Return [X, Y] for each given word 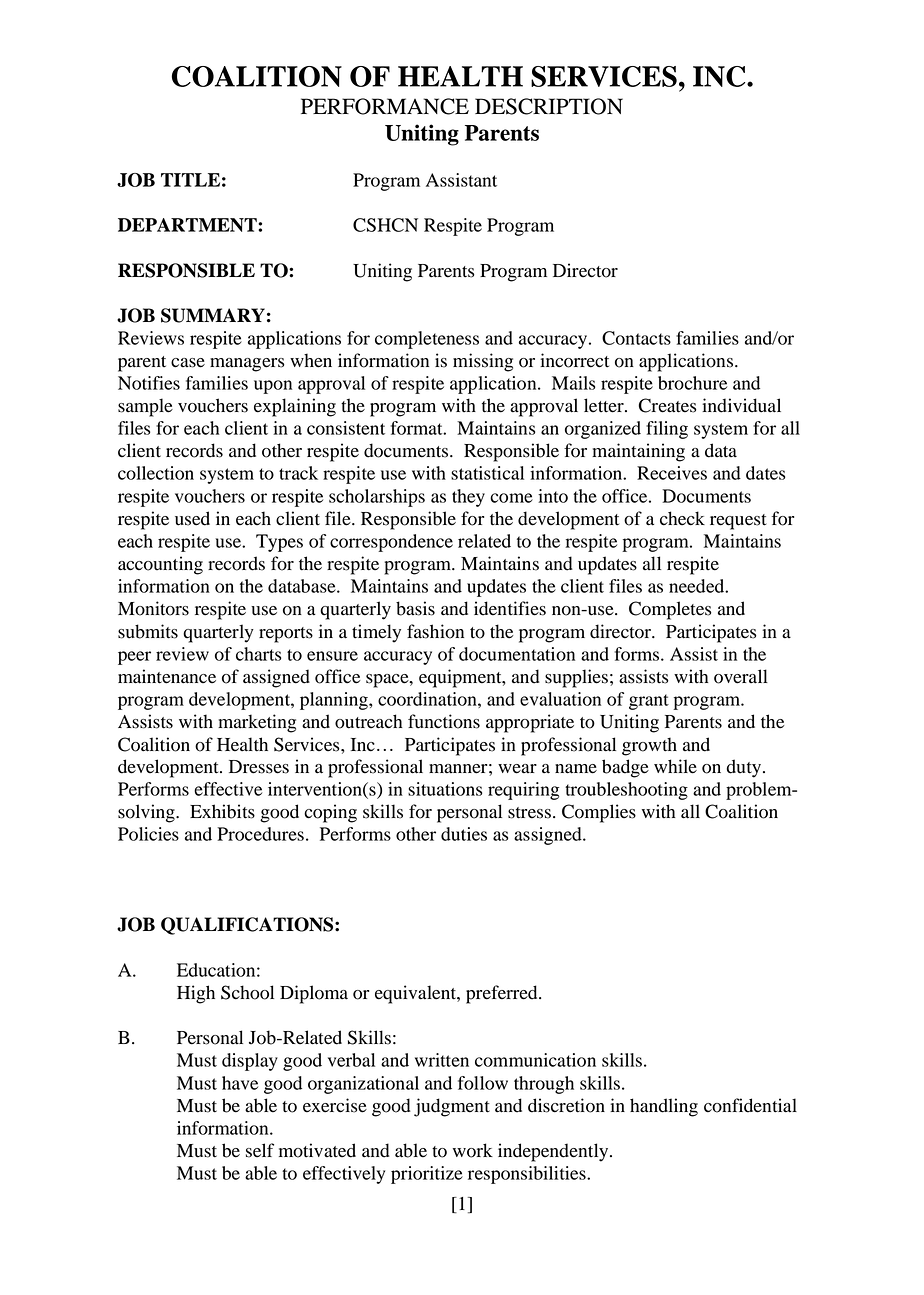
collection [156, 473]
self [260, 1150]
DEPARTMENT [188, 225]
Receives [672, 473]
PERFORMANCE [385, 106]
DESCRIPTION [549, 106]
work [473, 1150]
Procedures [260, 834]
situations [445, 789]
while [675, 766]
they [468, 498]
